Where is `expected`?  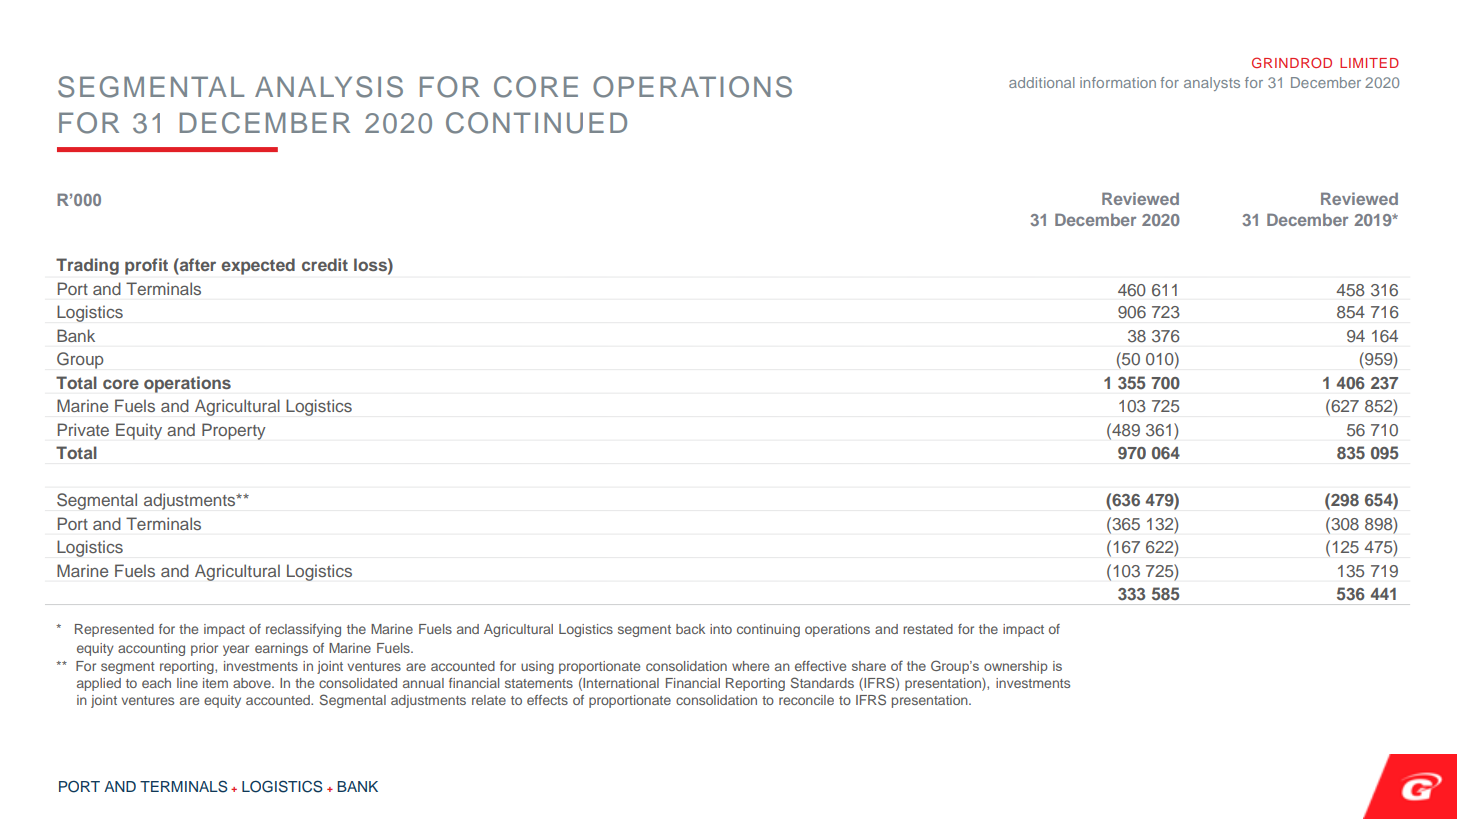 expected is located at coordinates (258, 266).
